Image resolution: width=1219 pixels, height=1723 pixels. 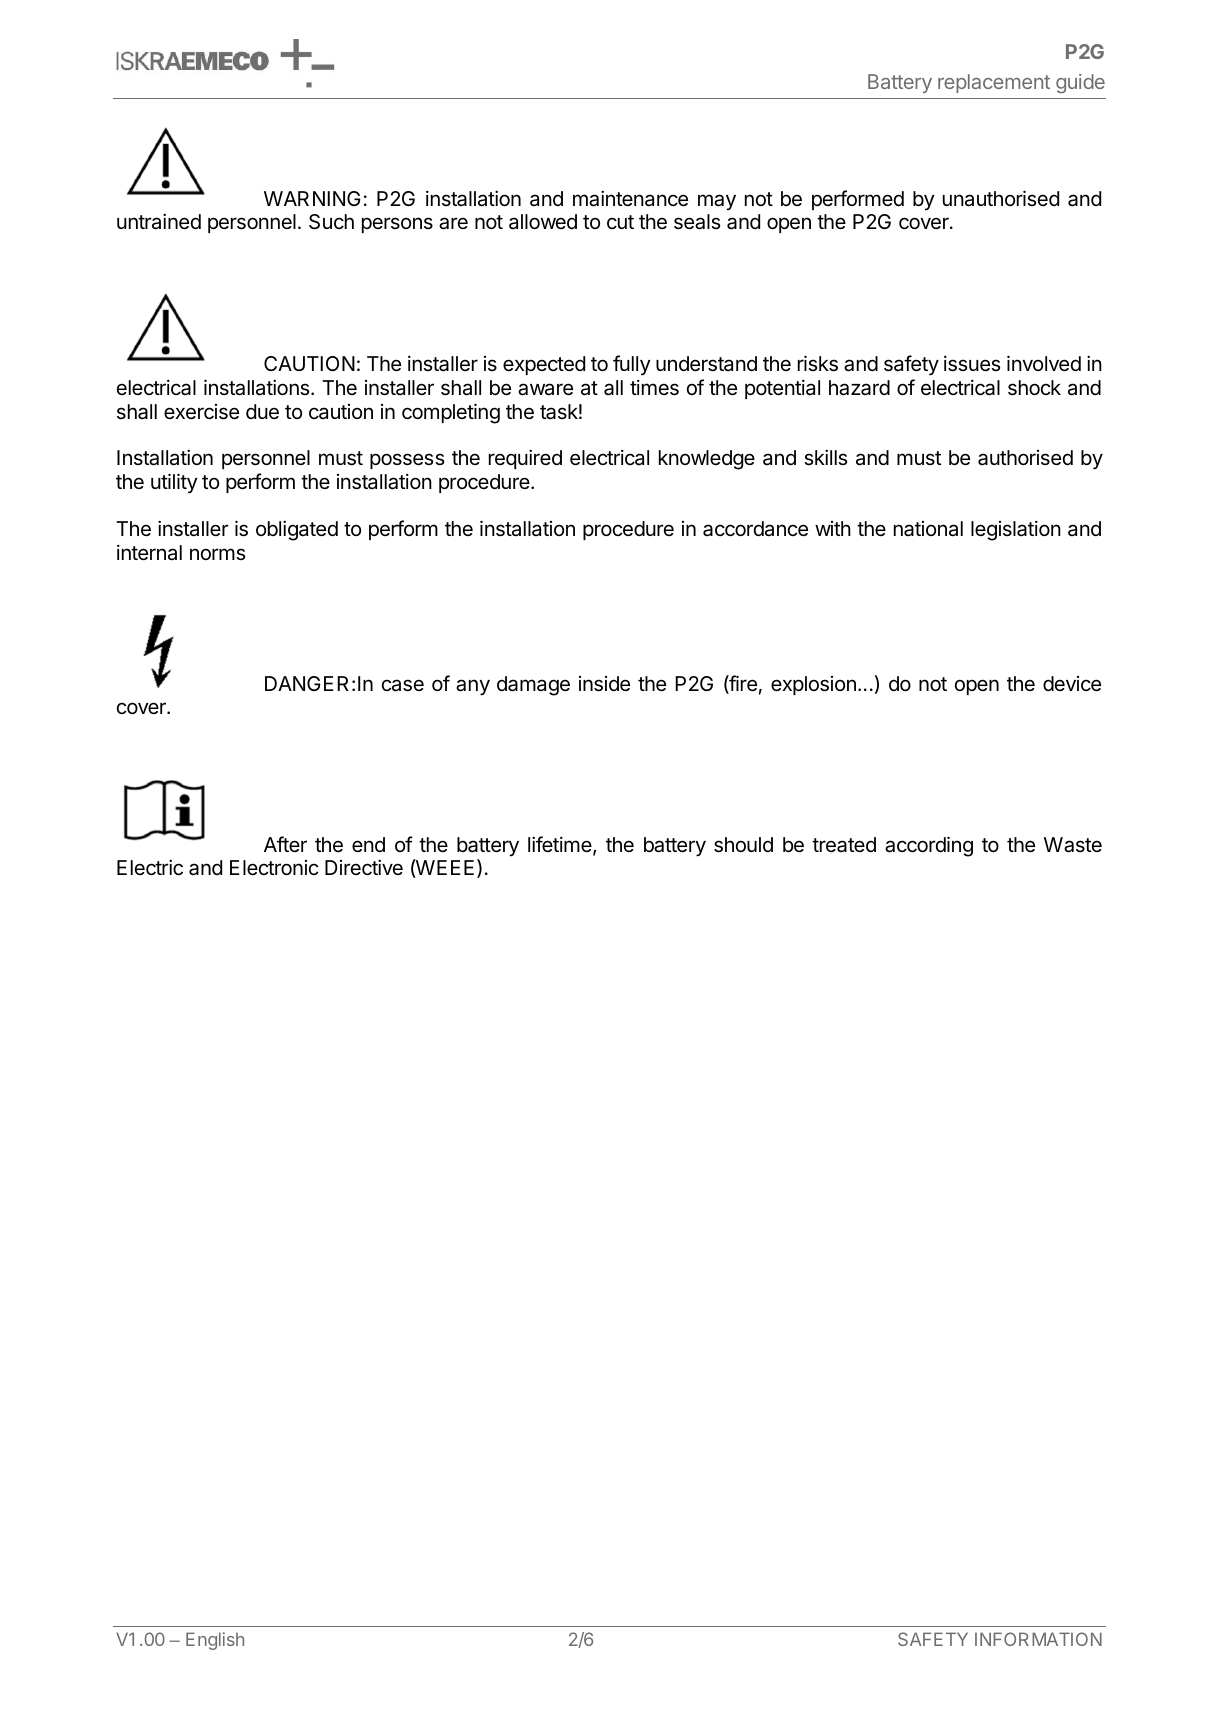 What do you see at coordinates (217, 554) in the page?
I see `norms` at bounding box center [217, 554].
